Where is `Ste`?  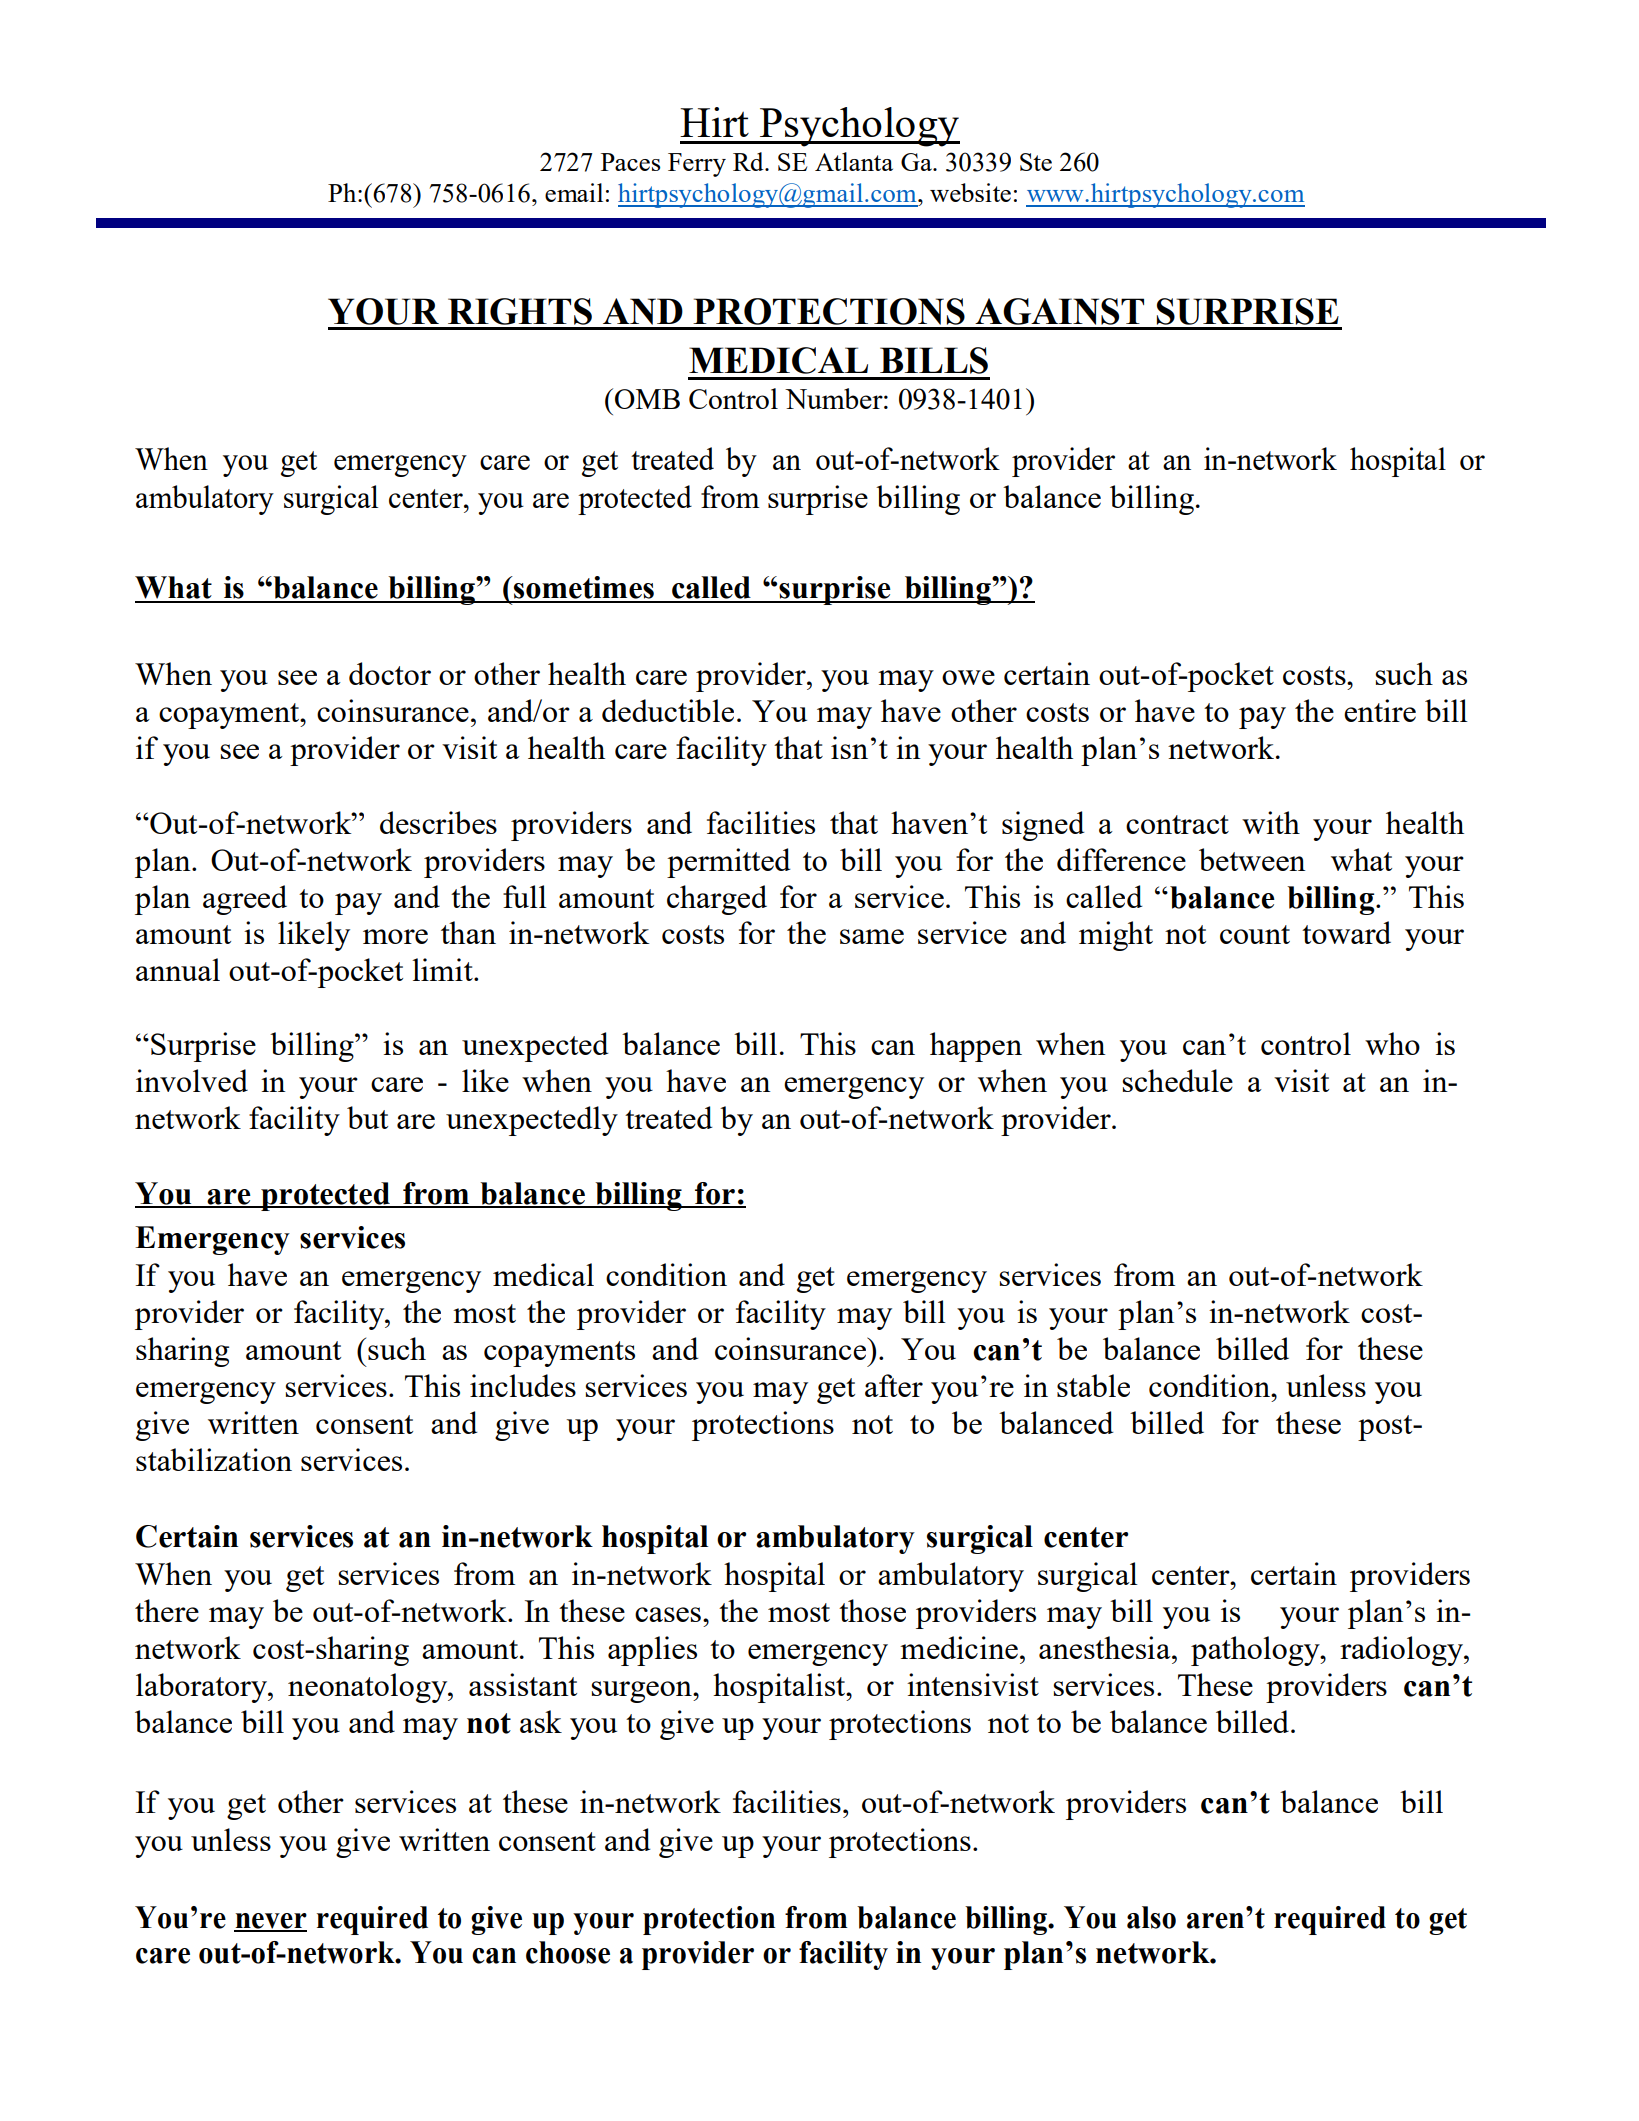
Ste is located at coordinates (1036, 162).
